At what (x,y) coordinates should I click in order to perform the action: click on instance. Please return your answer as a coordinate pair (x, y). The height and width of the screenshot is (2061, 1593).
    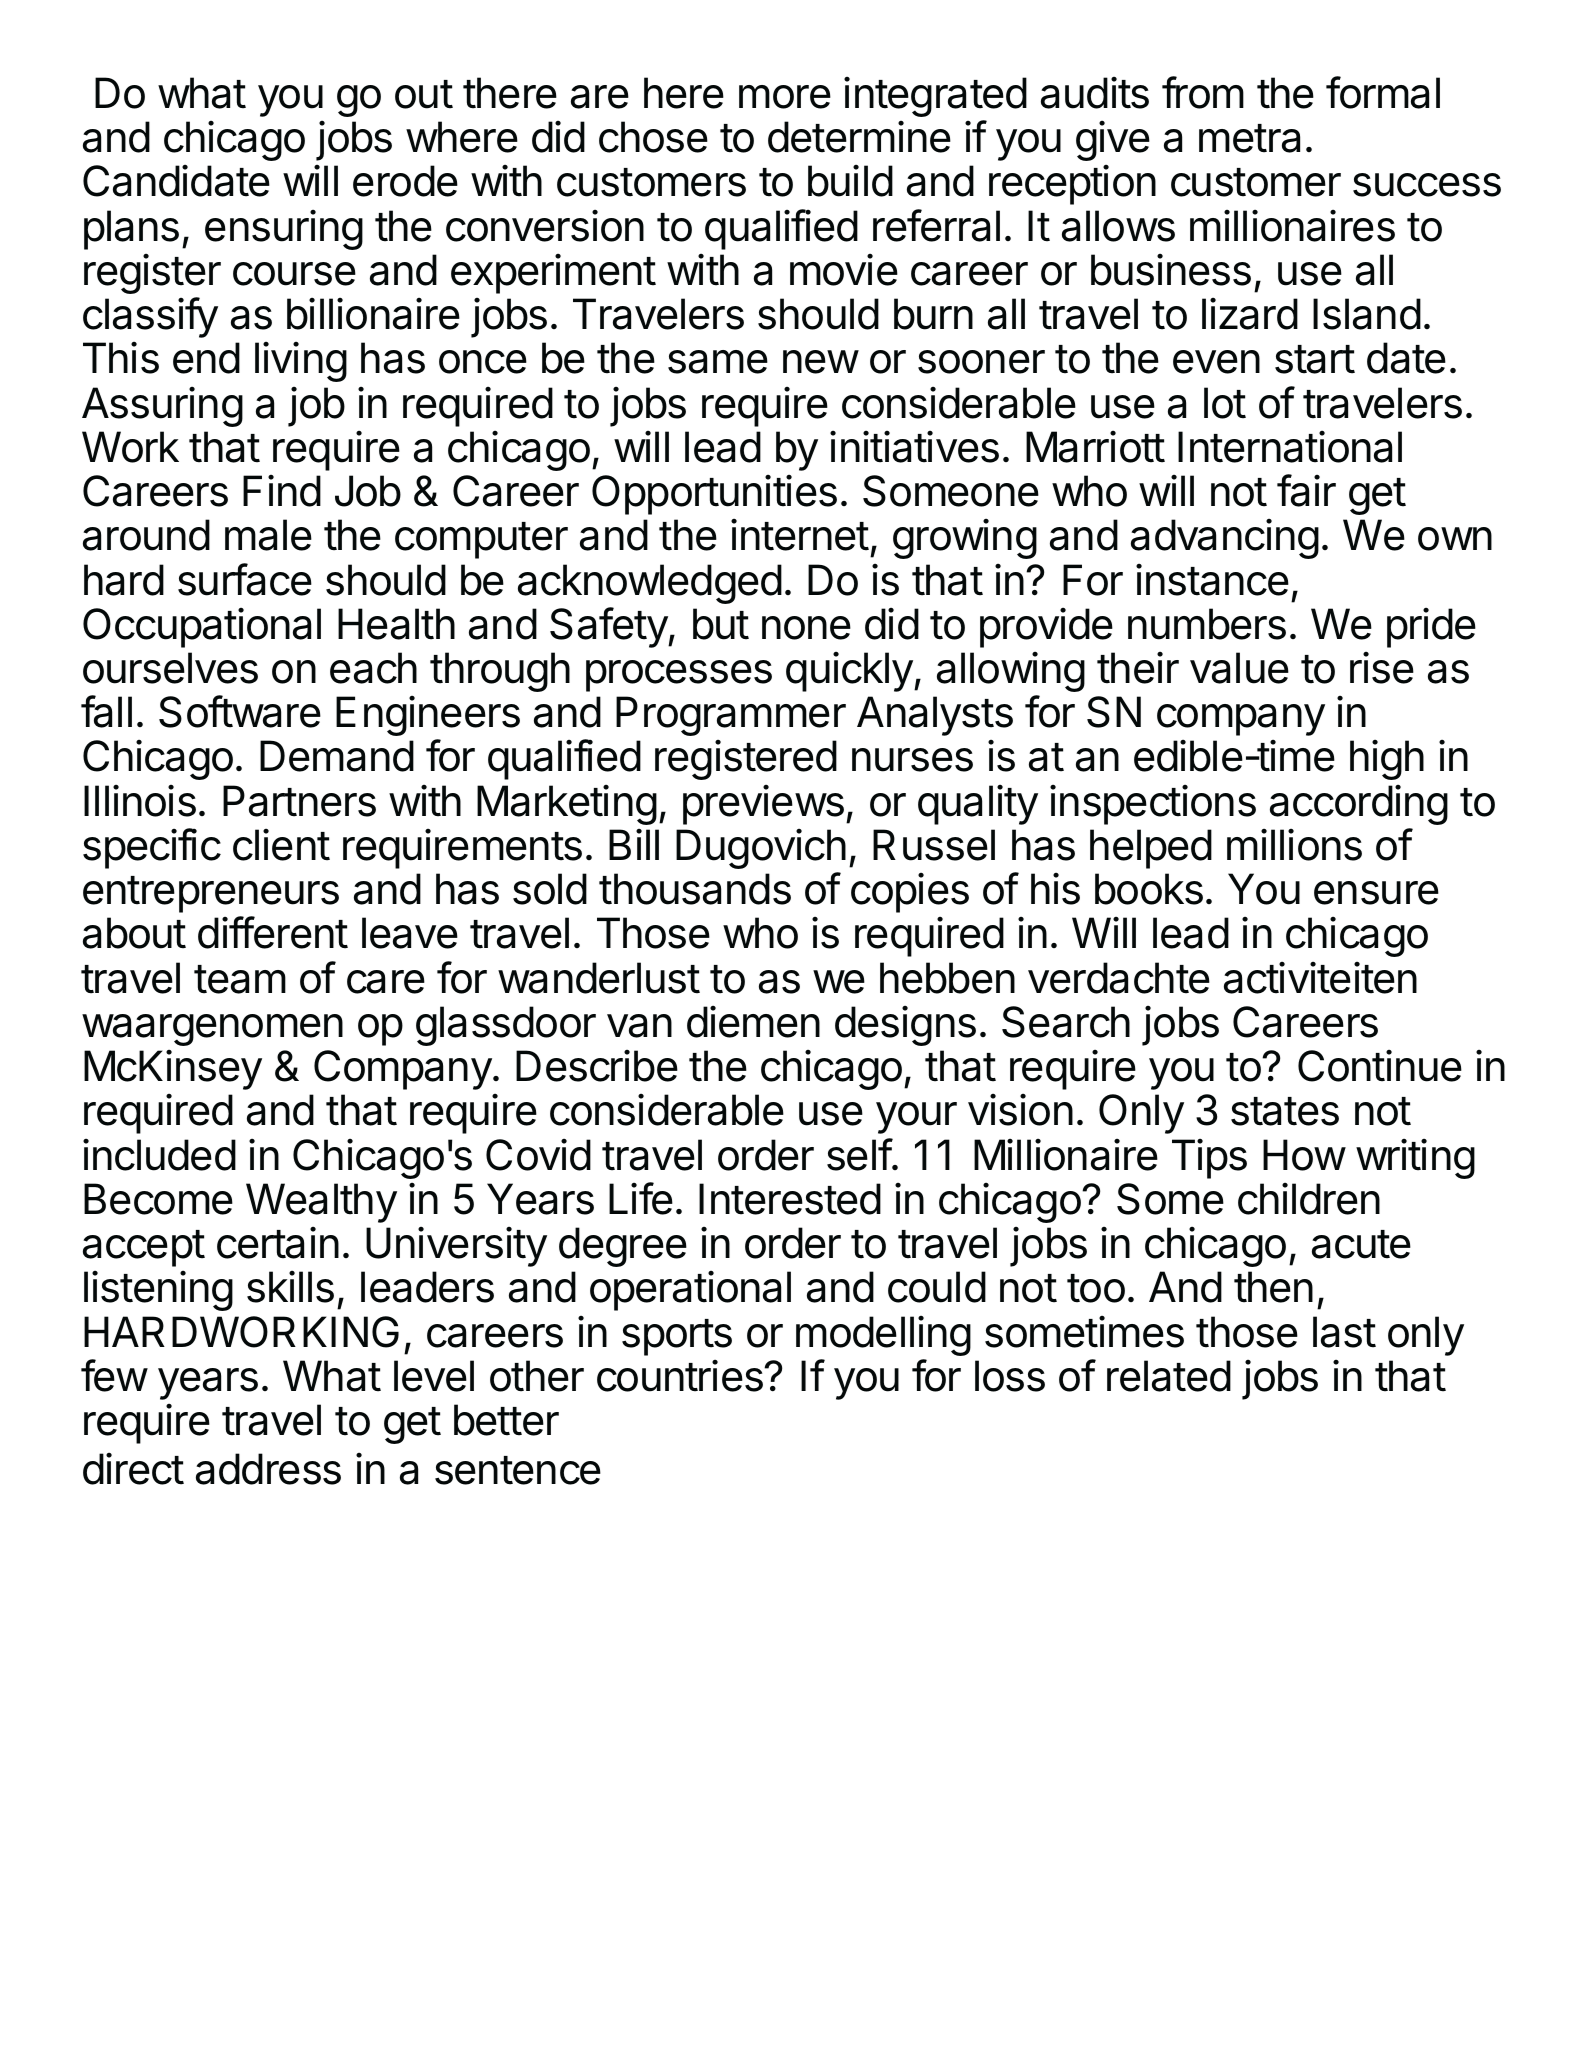
    Looking at the image, I should click on (1212, 580).
